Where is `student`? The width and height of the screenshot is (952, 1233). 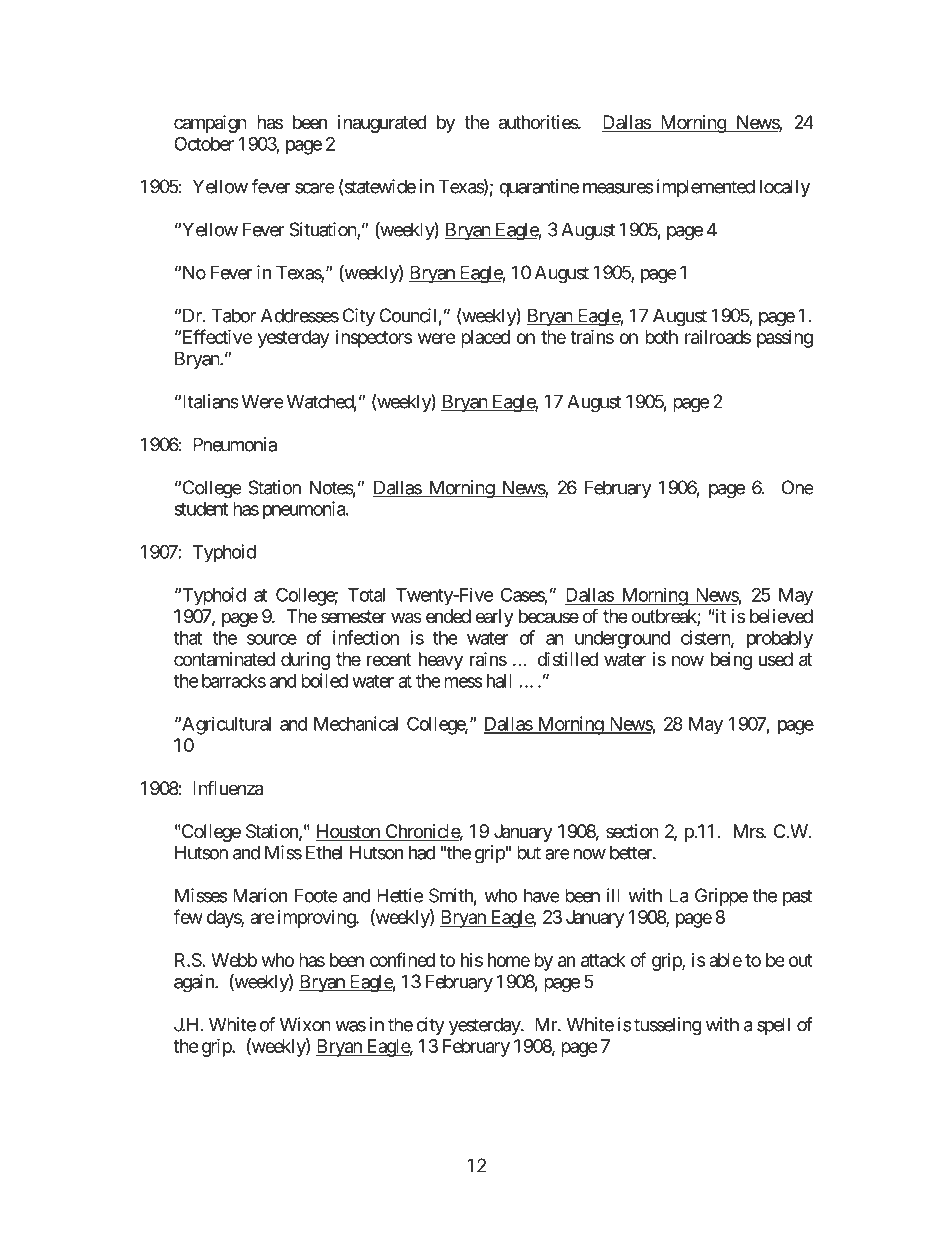 student is located at coordinates (201, 509).
